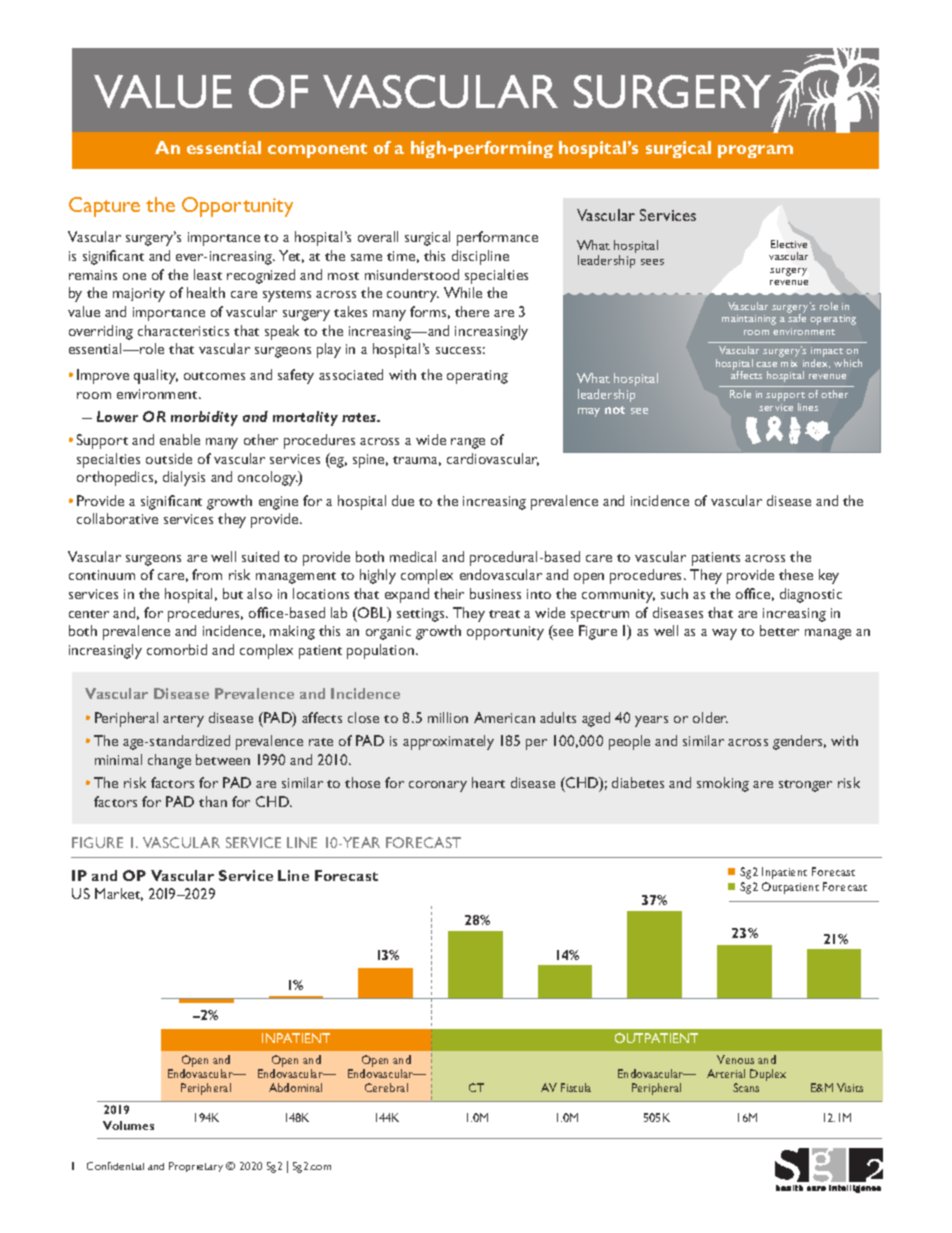 The height and width of the page is (1233, 952). I want to click on comorbid, so click(177, 649).
